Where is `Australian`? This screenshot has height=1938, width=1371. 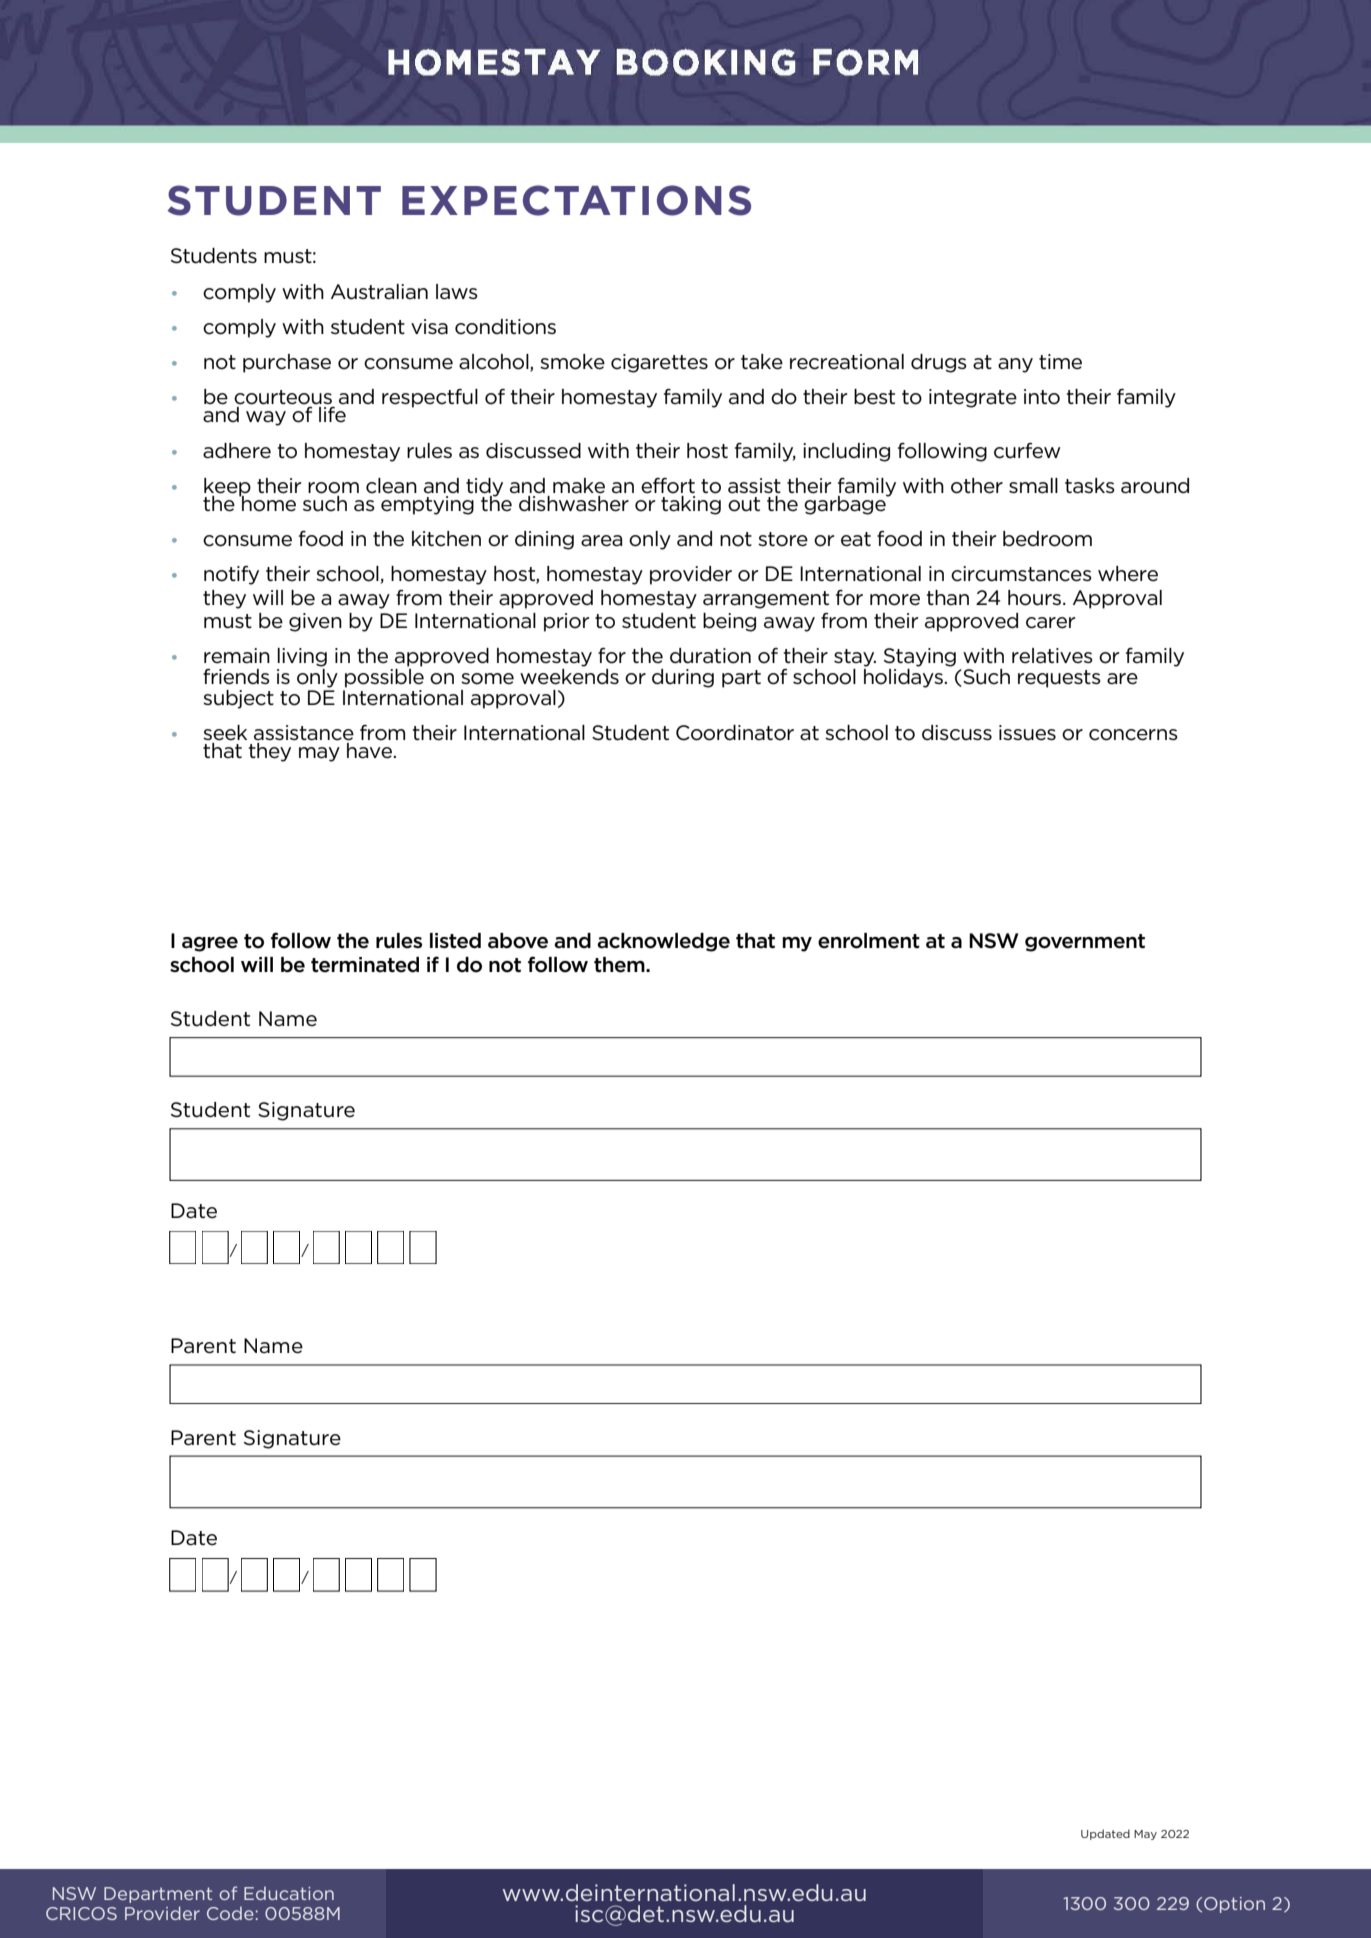 Australian is located at coordinates (379, 292).
